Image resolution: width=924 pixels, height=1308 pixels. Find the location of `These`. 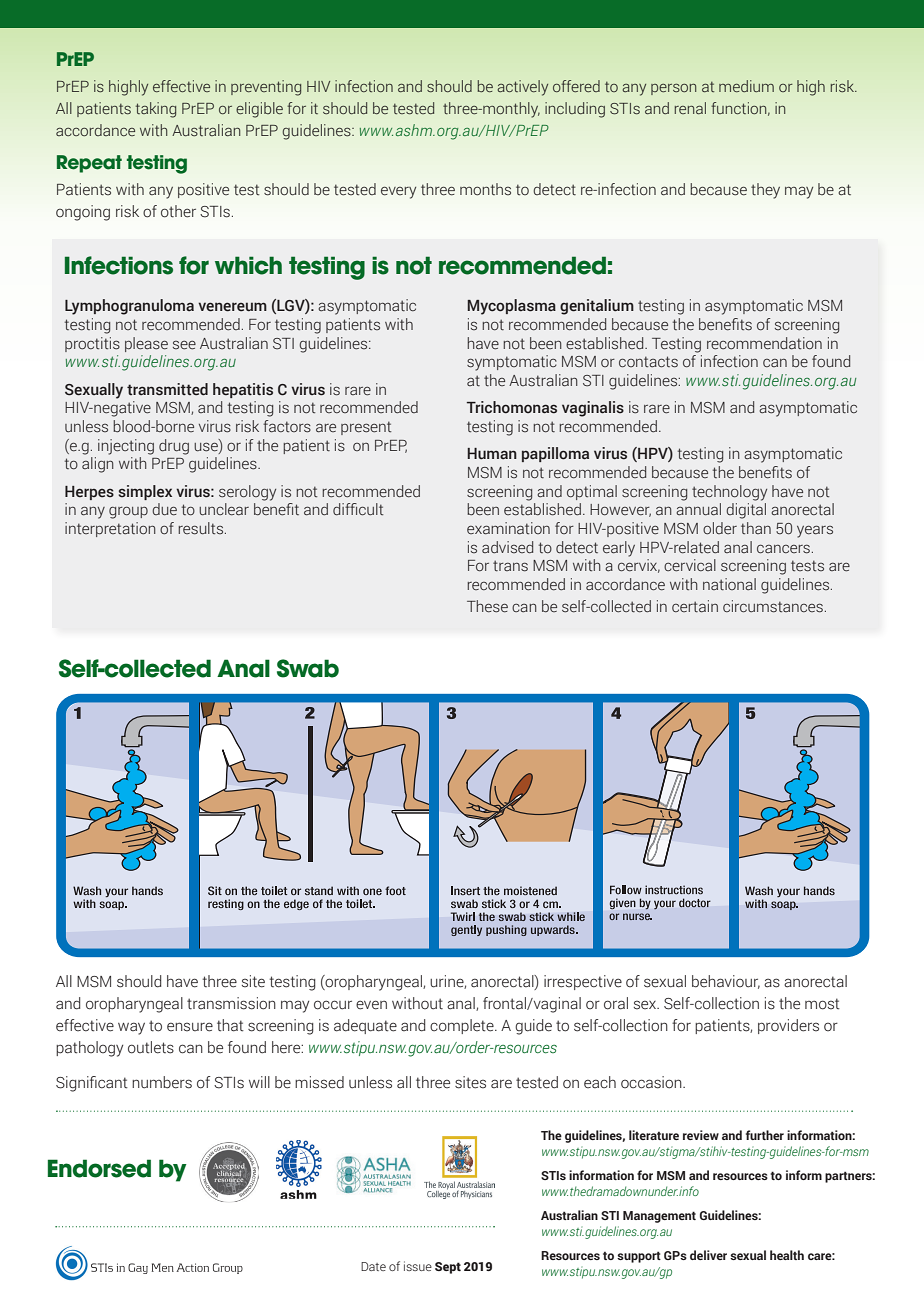

These is located at coordinates (487, 606).
